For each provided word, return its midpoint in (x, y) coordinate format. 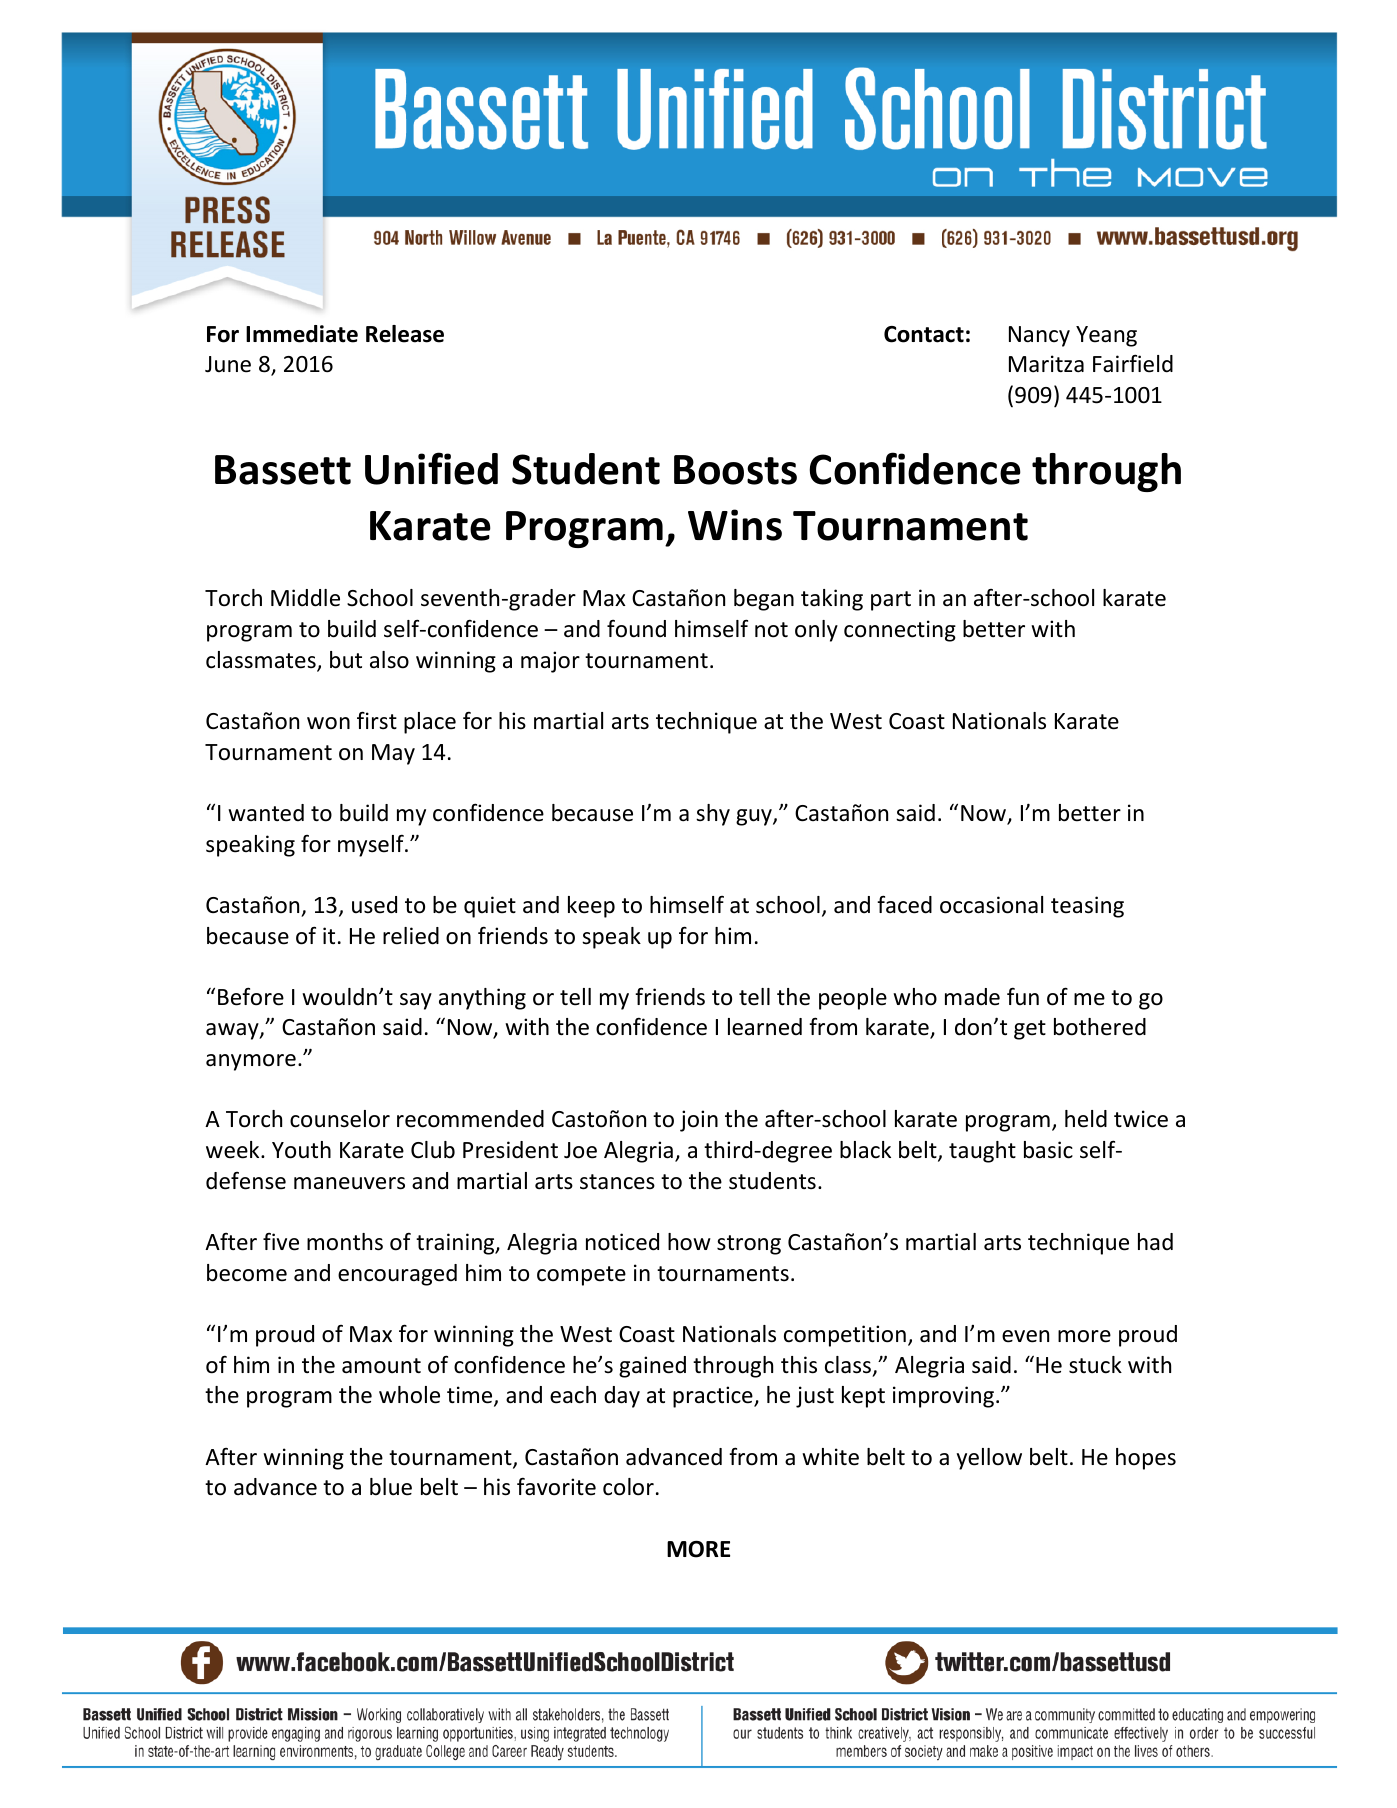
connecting (900, 631)
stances (617, 1182)
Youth (301, 1150)
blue (391, 1487)
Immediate (302, 334)
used (374, 905)
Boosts (735, 470)
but (346, 660)
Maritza (1046, 364)
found (636, 629)
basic (1048, 1150)
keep (591, 907)
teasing (1087, 907)
